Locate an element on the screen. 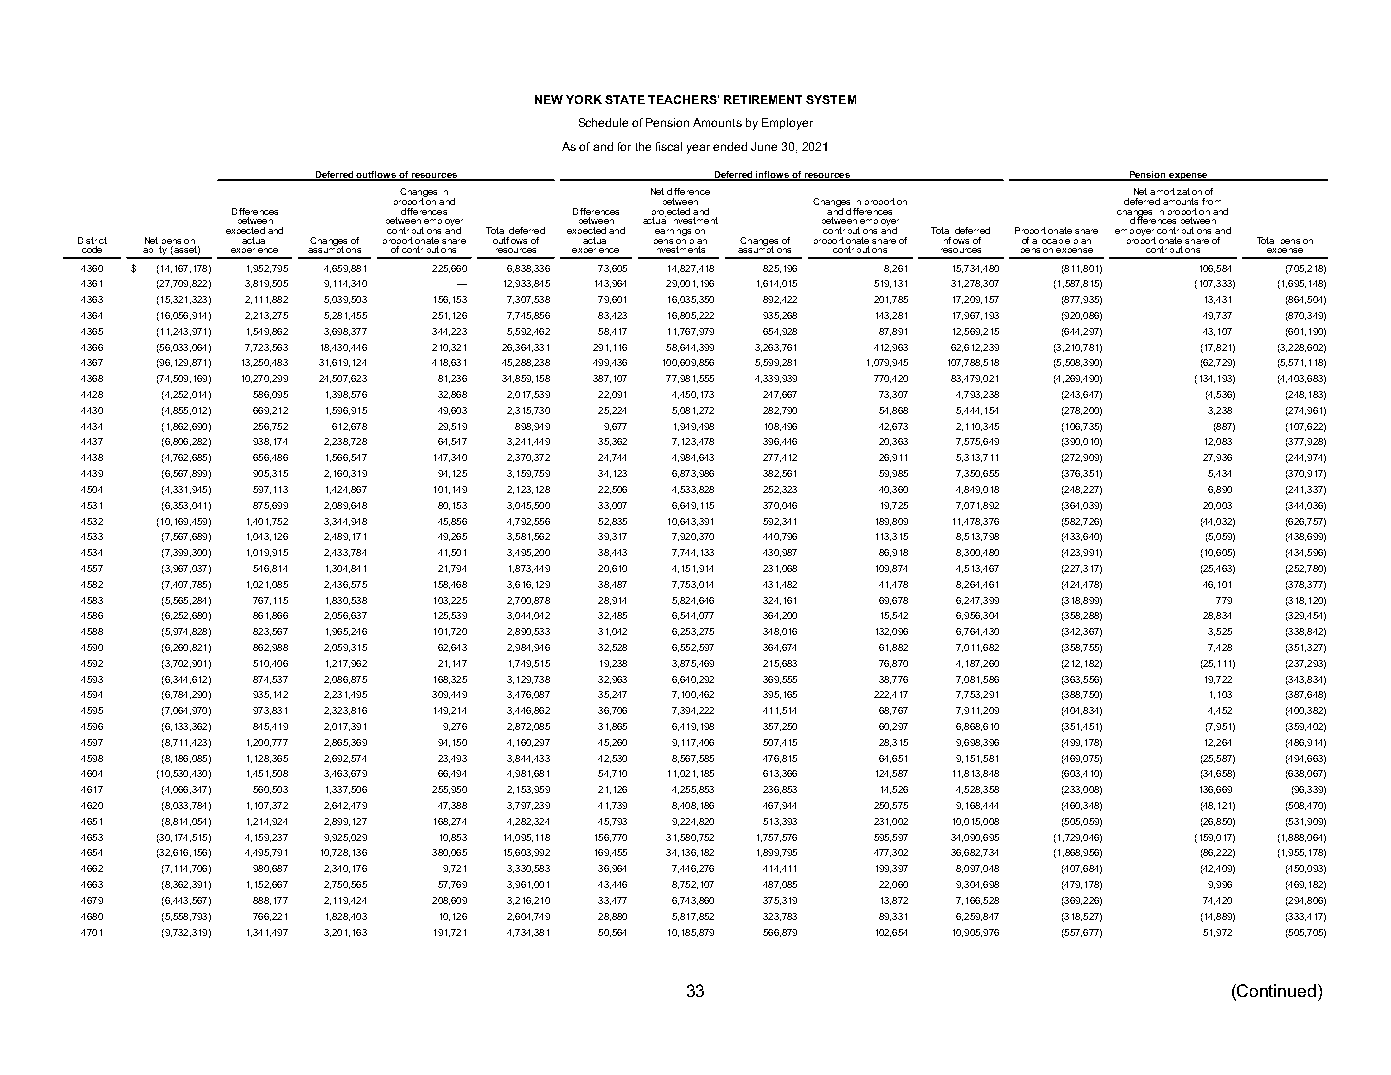 This screenshot has height=1075, width=1391. amortization is located at coordinates (1176, 191).
